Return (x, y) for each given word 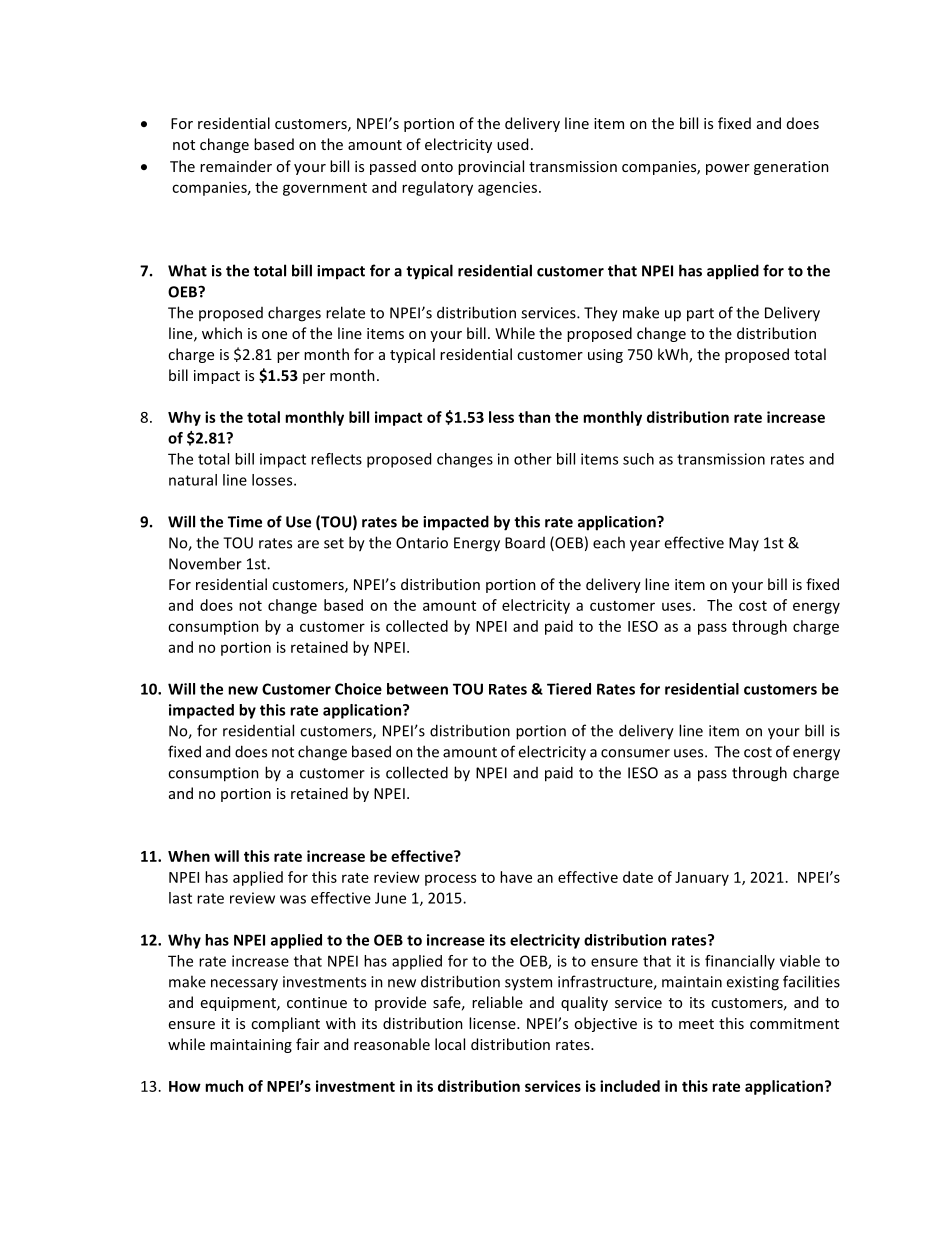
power (728, 169)
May (744, 544)
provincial (491, 167)
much (224, 1086)
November (205, 563)
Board (525, 543)
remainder (236, 166)
